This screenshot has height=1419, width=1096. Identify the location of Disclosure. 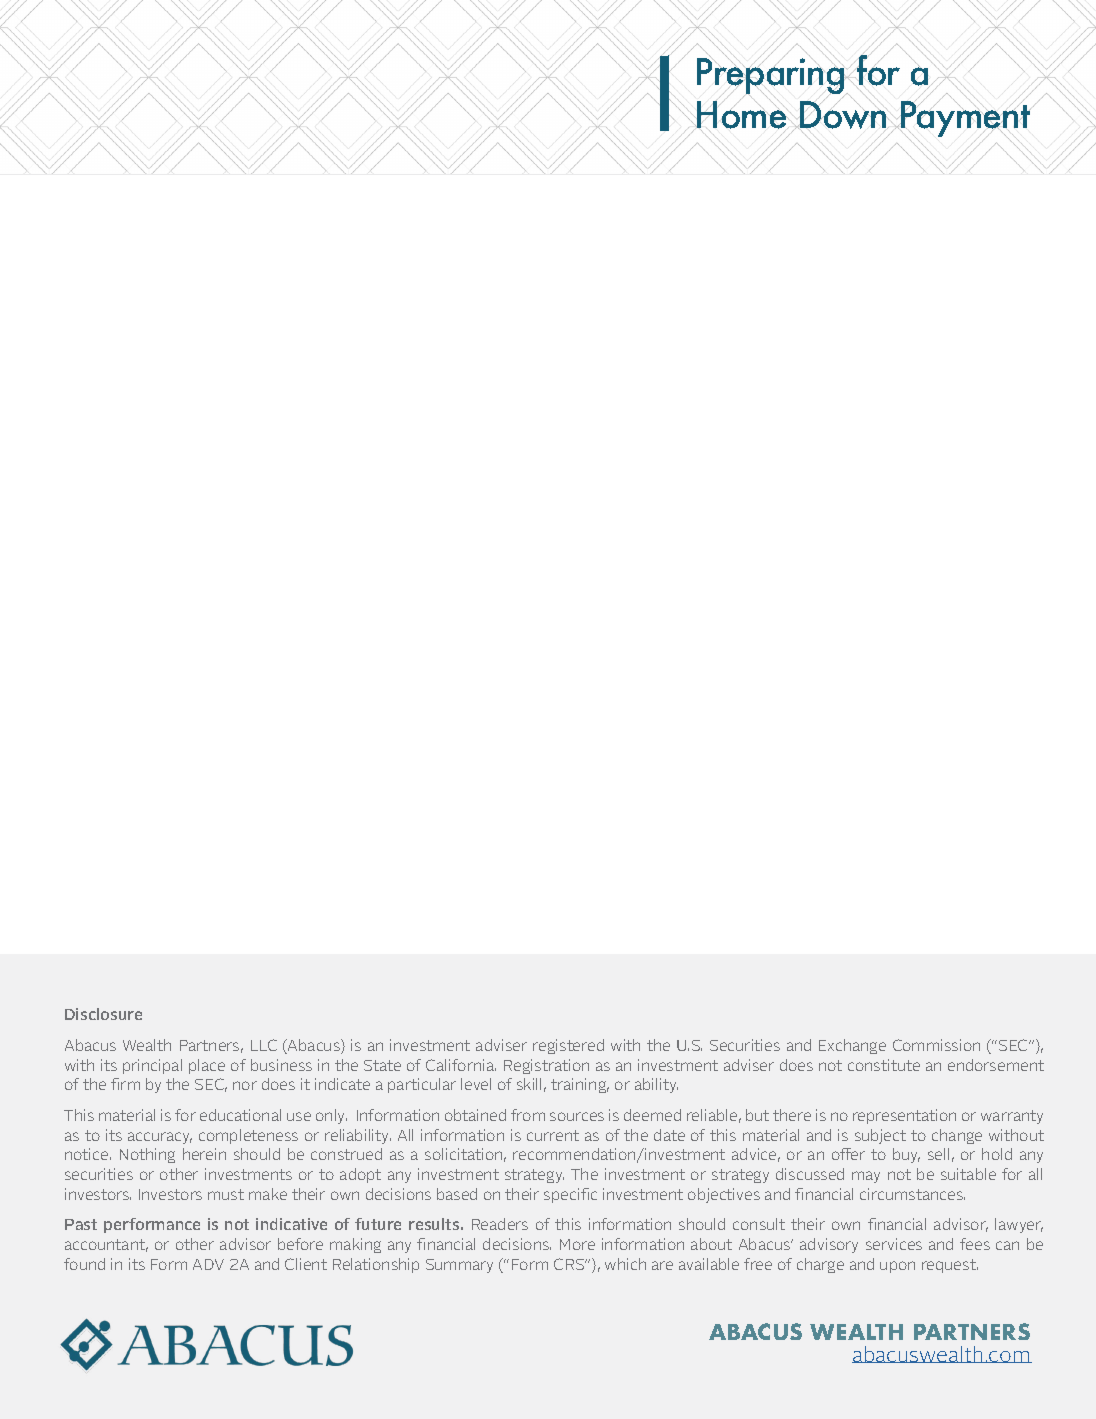
(103, 1014).
